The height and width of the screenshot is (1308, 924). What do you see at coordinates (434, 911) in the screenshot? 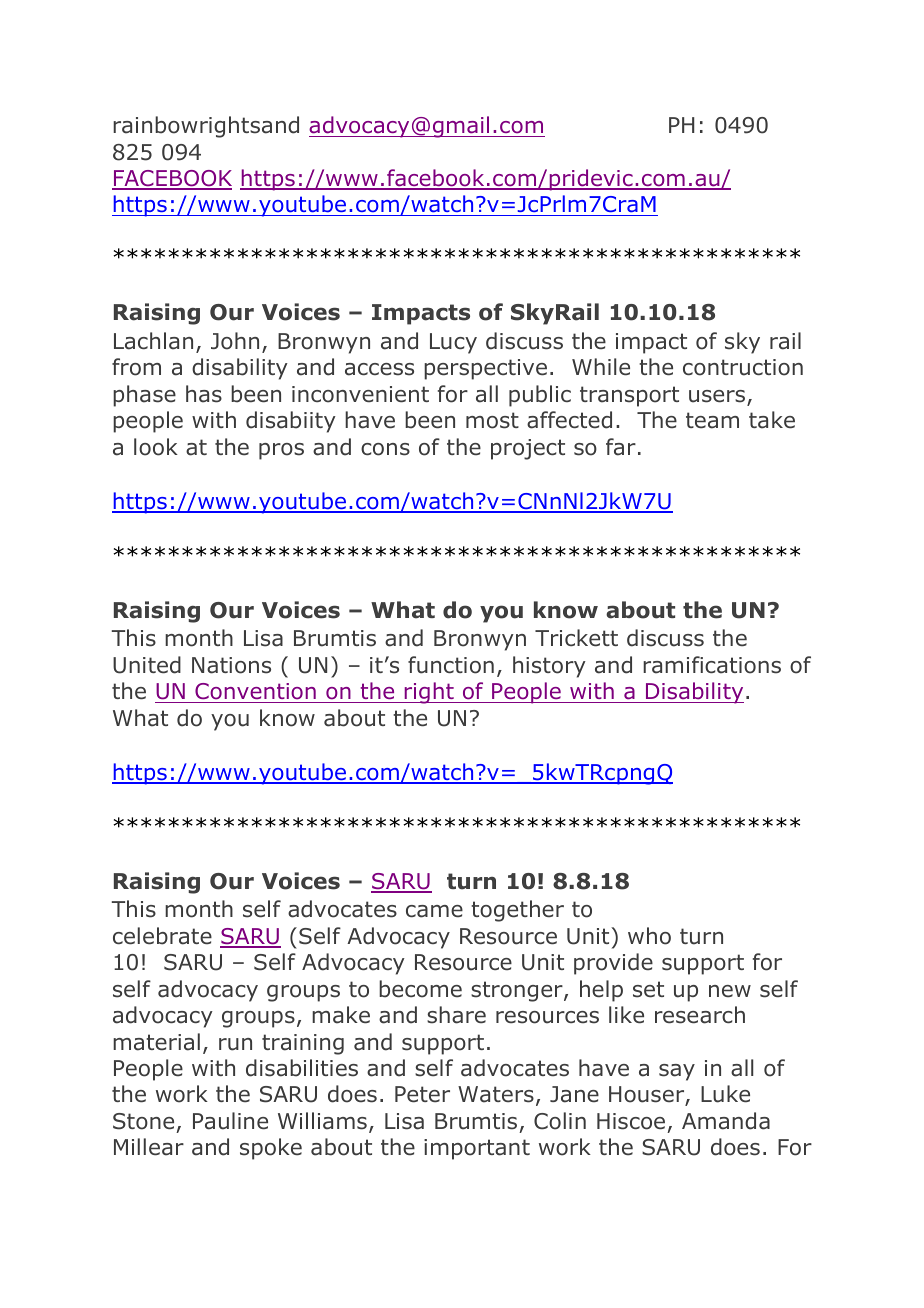
I see `came` at bounding box center [434, 911].
